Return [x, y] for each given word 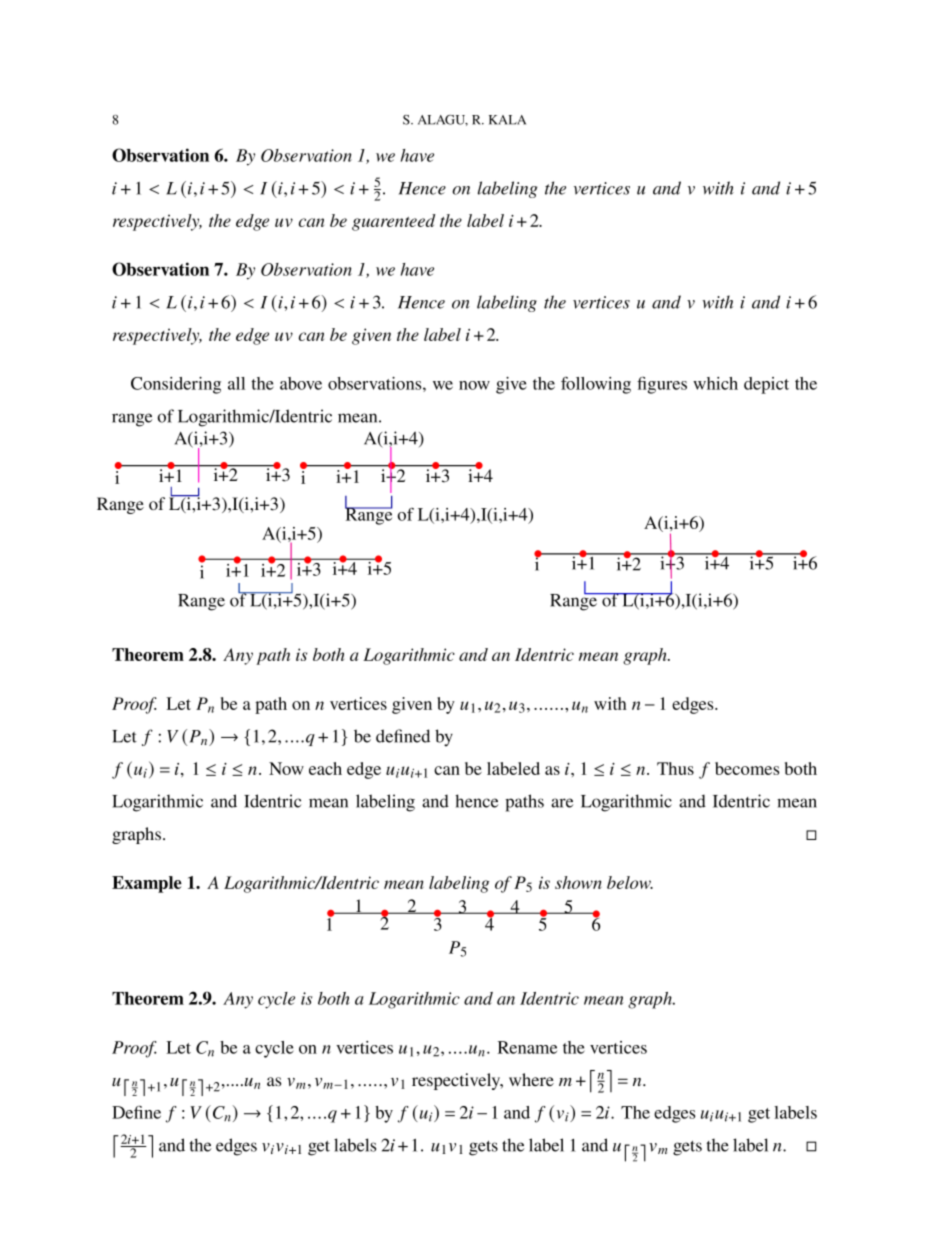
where [531, 1079]
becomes [747, 768]
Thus [675, 768]
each [325, 768]
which [715, 383]
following [596, 385]
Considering [176, 385]
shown [578, 882]
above [301, 383]
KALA [507, 120]
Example [147, 884]
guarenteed [393, 222]
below [630, 882]
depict [766, 385]
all [236, 383]
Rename [527, 1047]
